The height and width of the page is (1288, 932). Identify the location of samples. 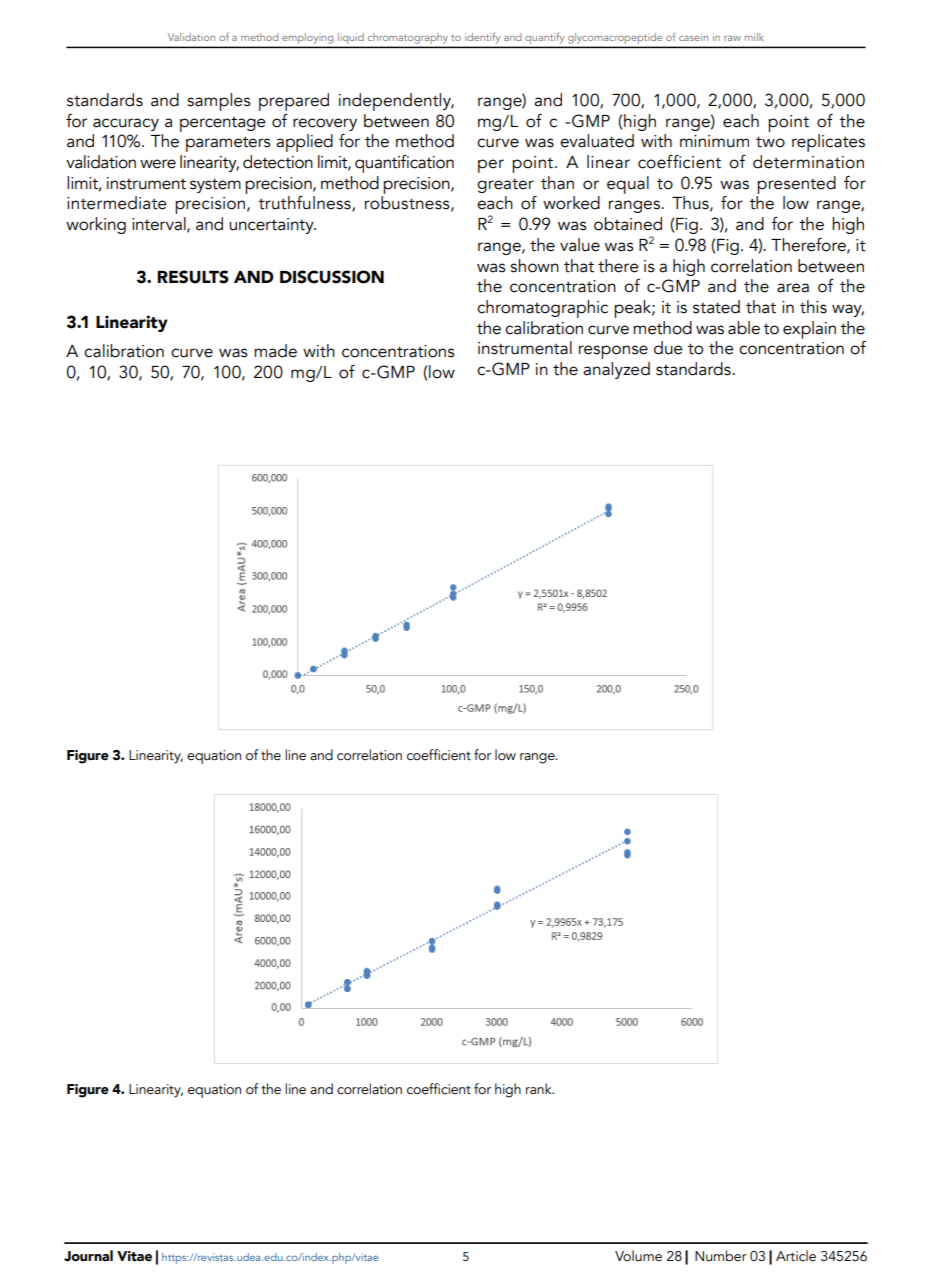
(219, 102).
